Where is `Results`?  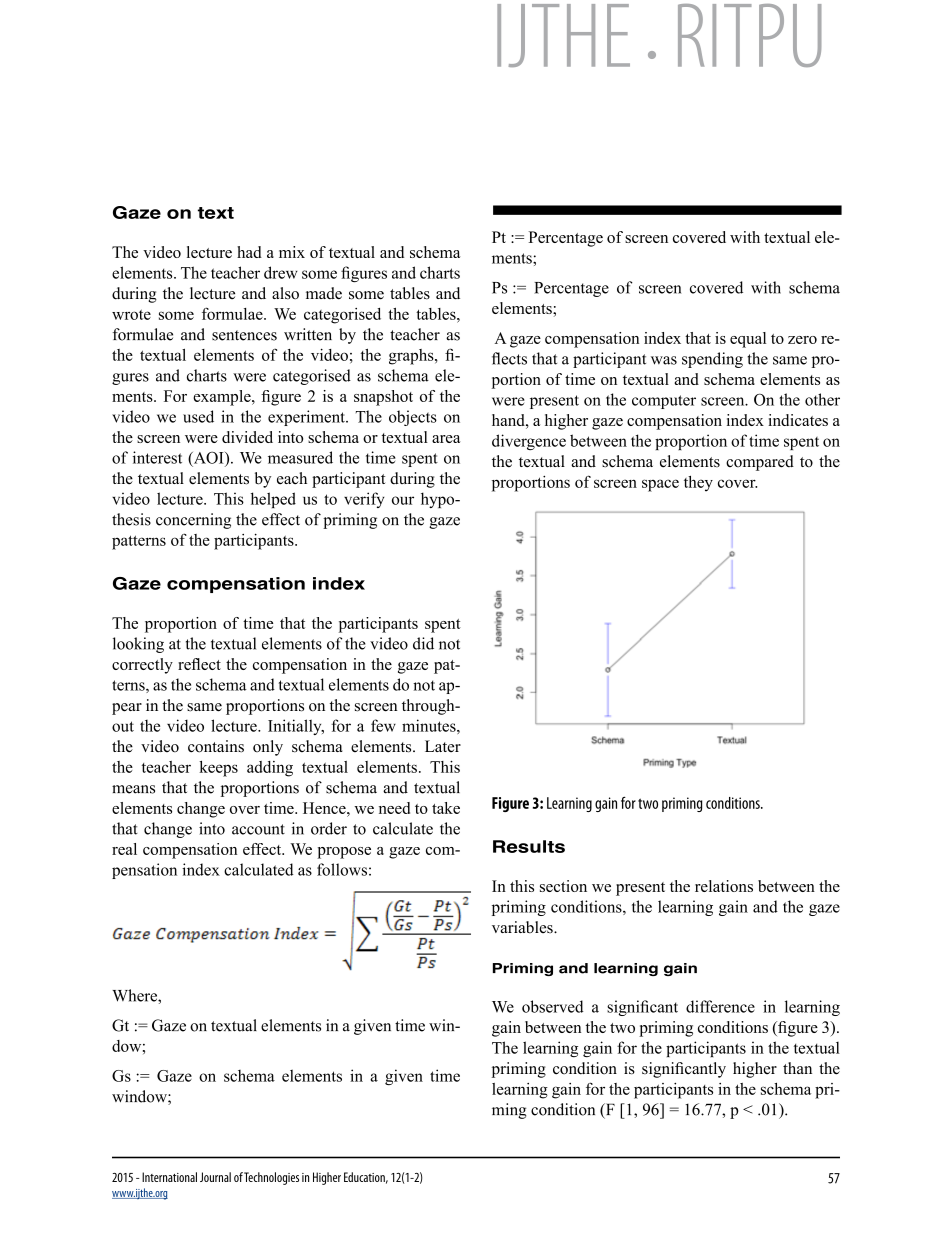
Results is located at coordinates (529, 846).
